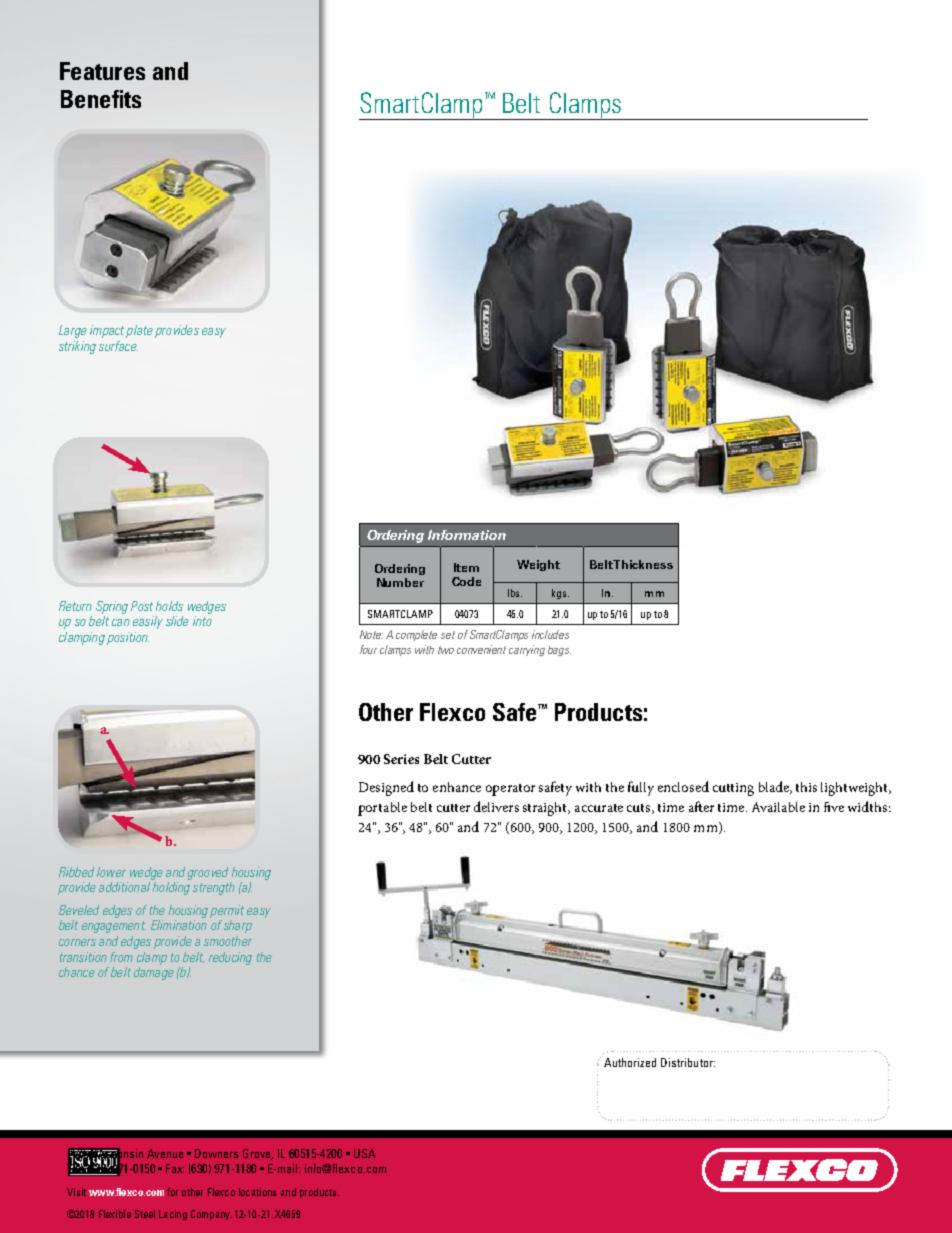 This screenshot has width=952, height=1233. I want to click on kgs, so click(560, 594).
